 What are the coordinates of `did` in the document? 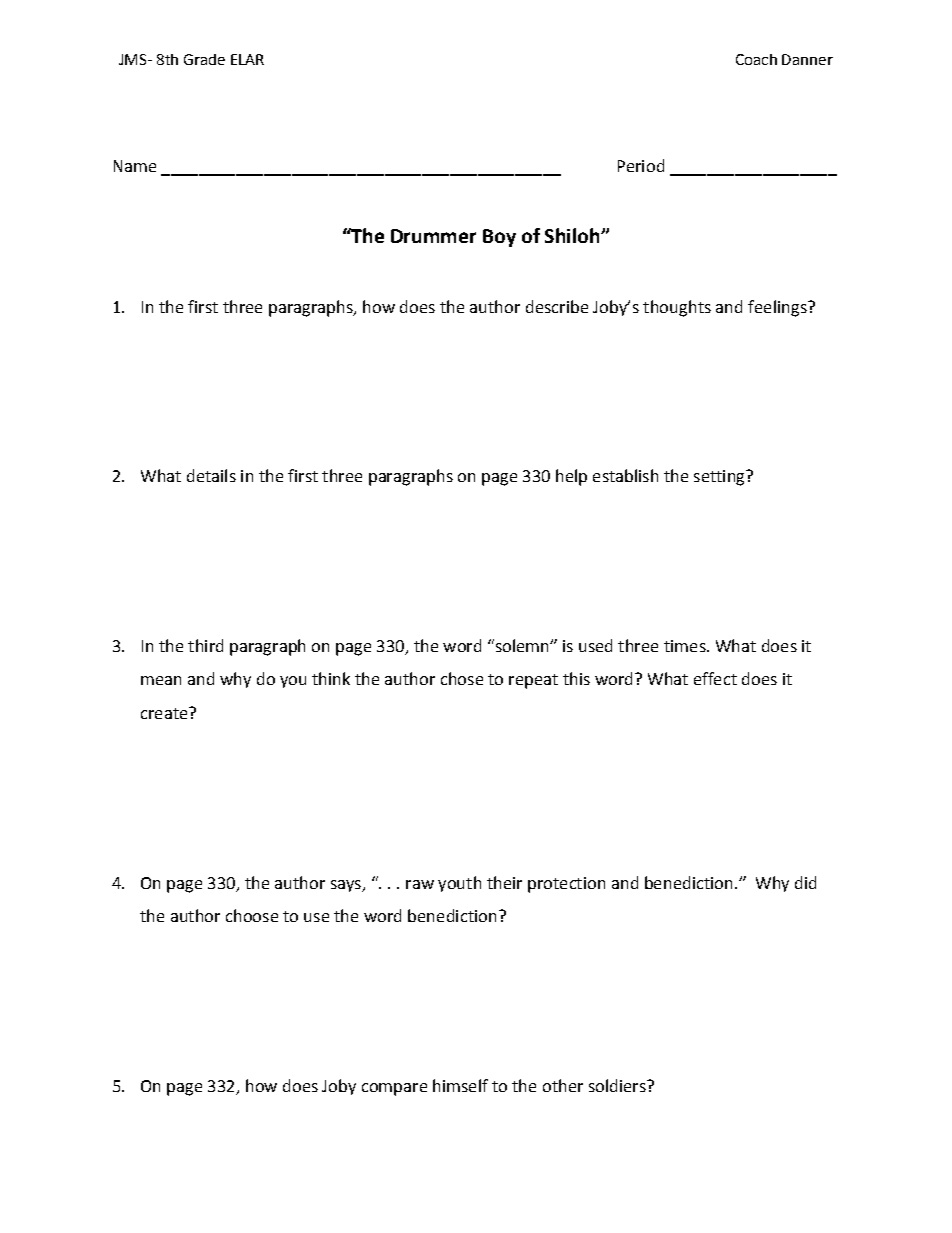 It's located at (805, 882).
